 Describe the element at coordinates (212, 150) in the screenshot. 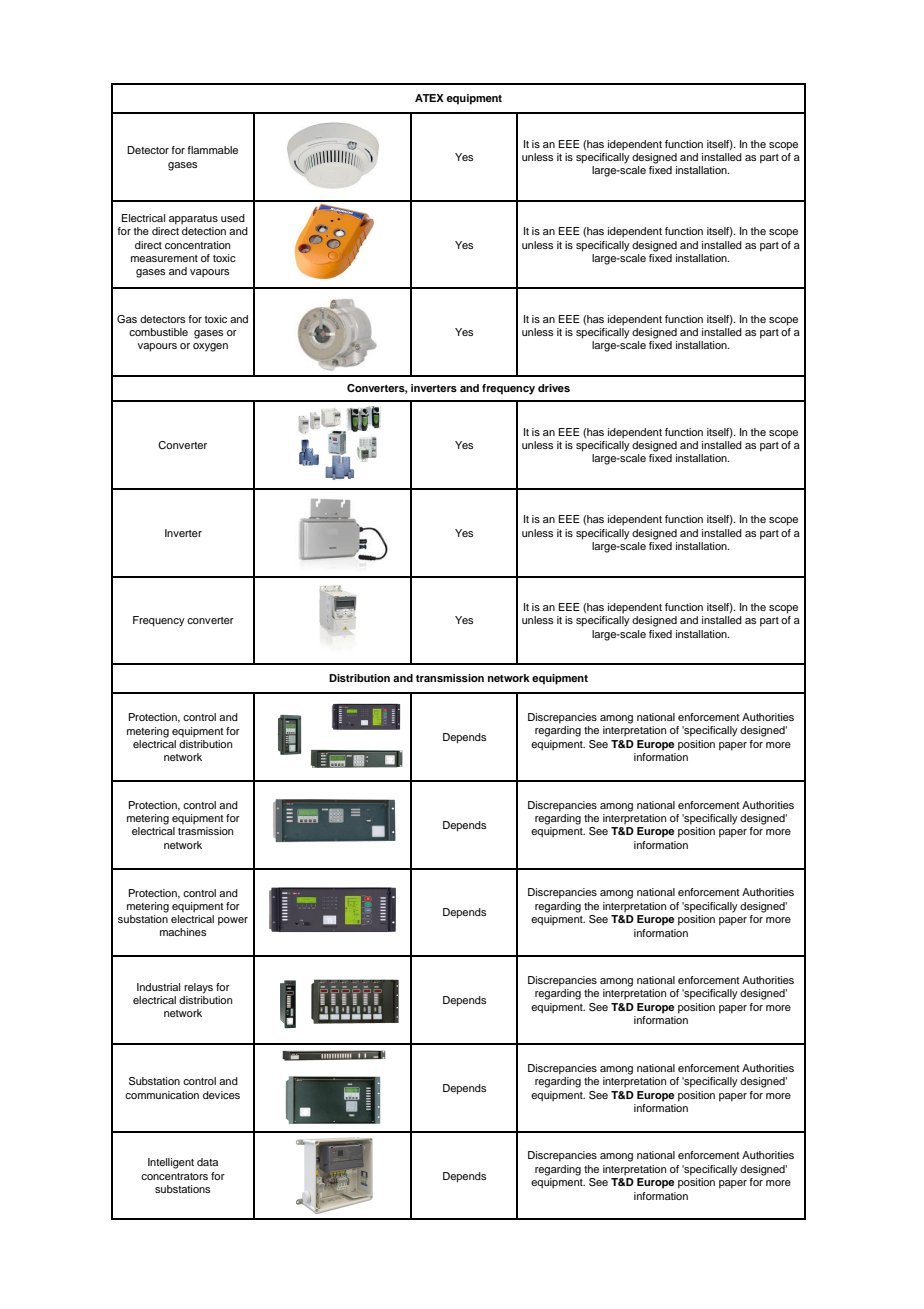

I see `flammable` at that location.
